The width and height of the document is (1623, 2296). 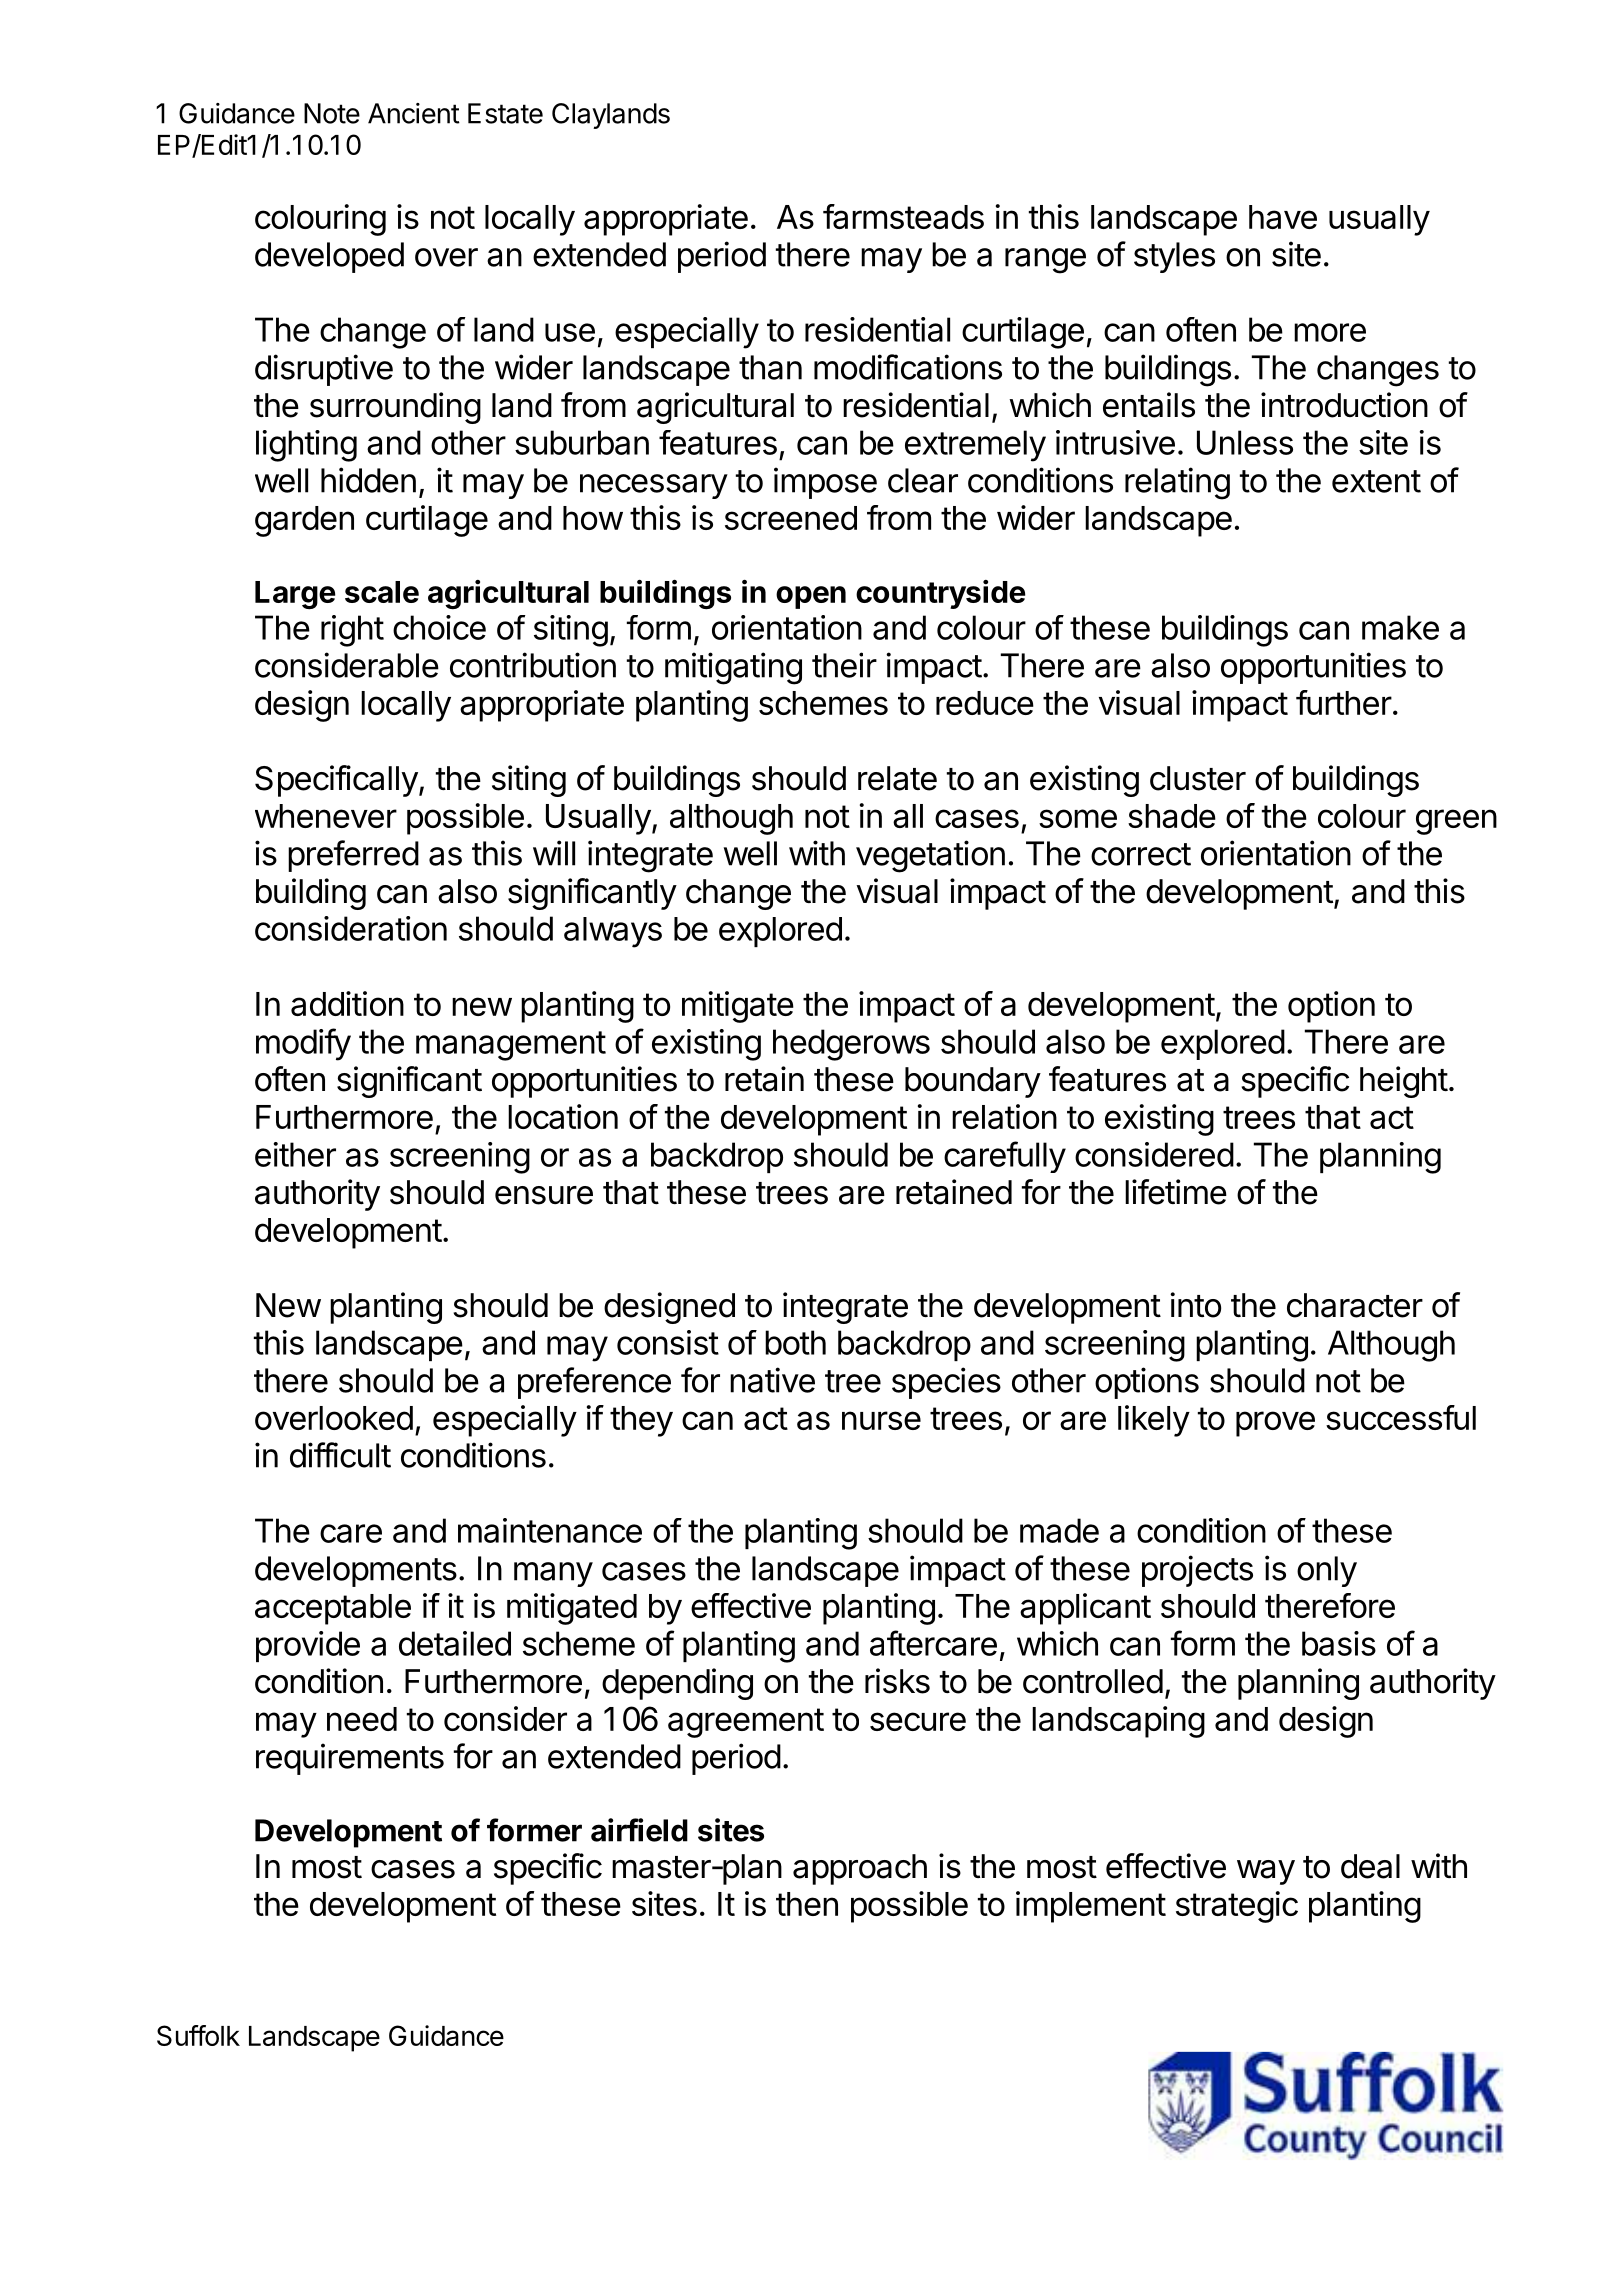 I want to click on farmsteads, so click(x=903, y=216).
